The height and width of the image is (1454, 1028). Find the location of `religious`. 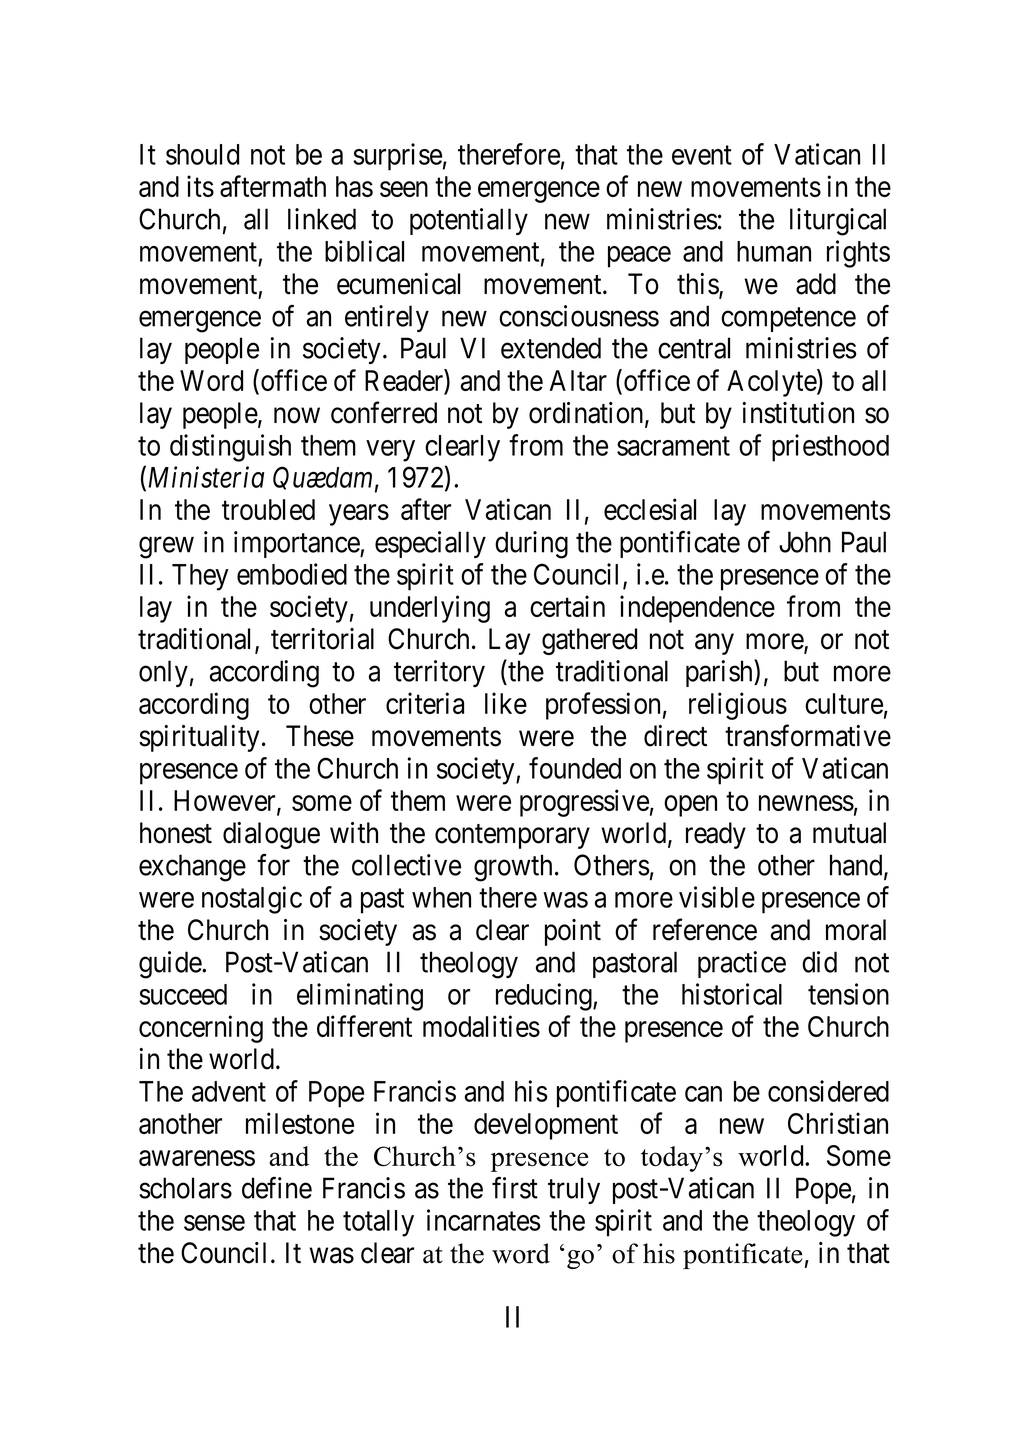

religious is located at coordinates (738, 706).
